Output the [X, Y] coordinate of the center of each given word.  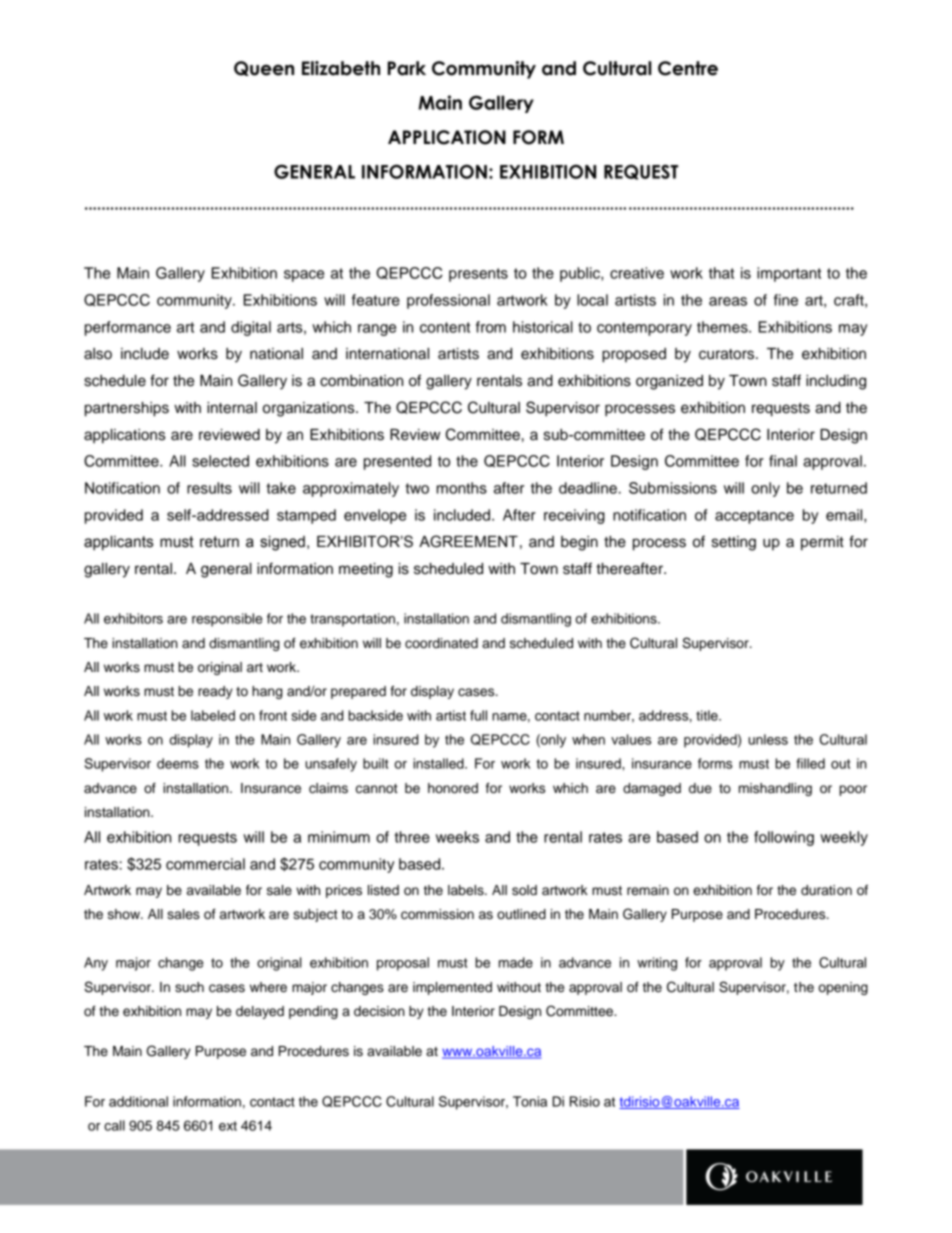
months [462, 488]
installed [439, 763]
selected [220, 461]
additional [138, 1101]
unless [768, 739]
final [783, 461]
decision [379, 1011]
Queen [264, 68]
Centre [688, 68]
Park [407, 68]
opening [843, 988]
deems [178, 763]
